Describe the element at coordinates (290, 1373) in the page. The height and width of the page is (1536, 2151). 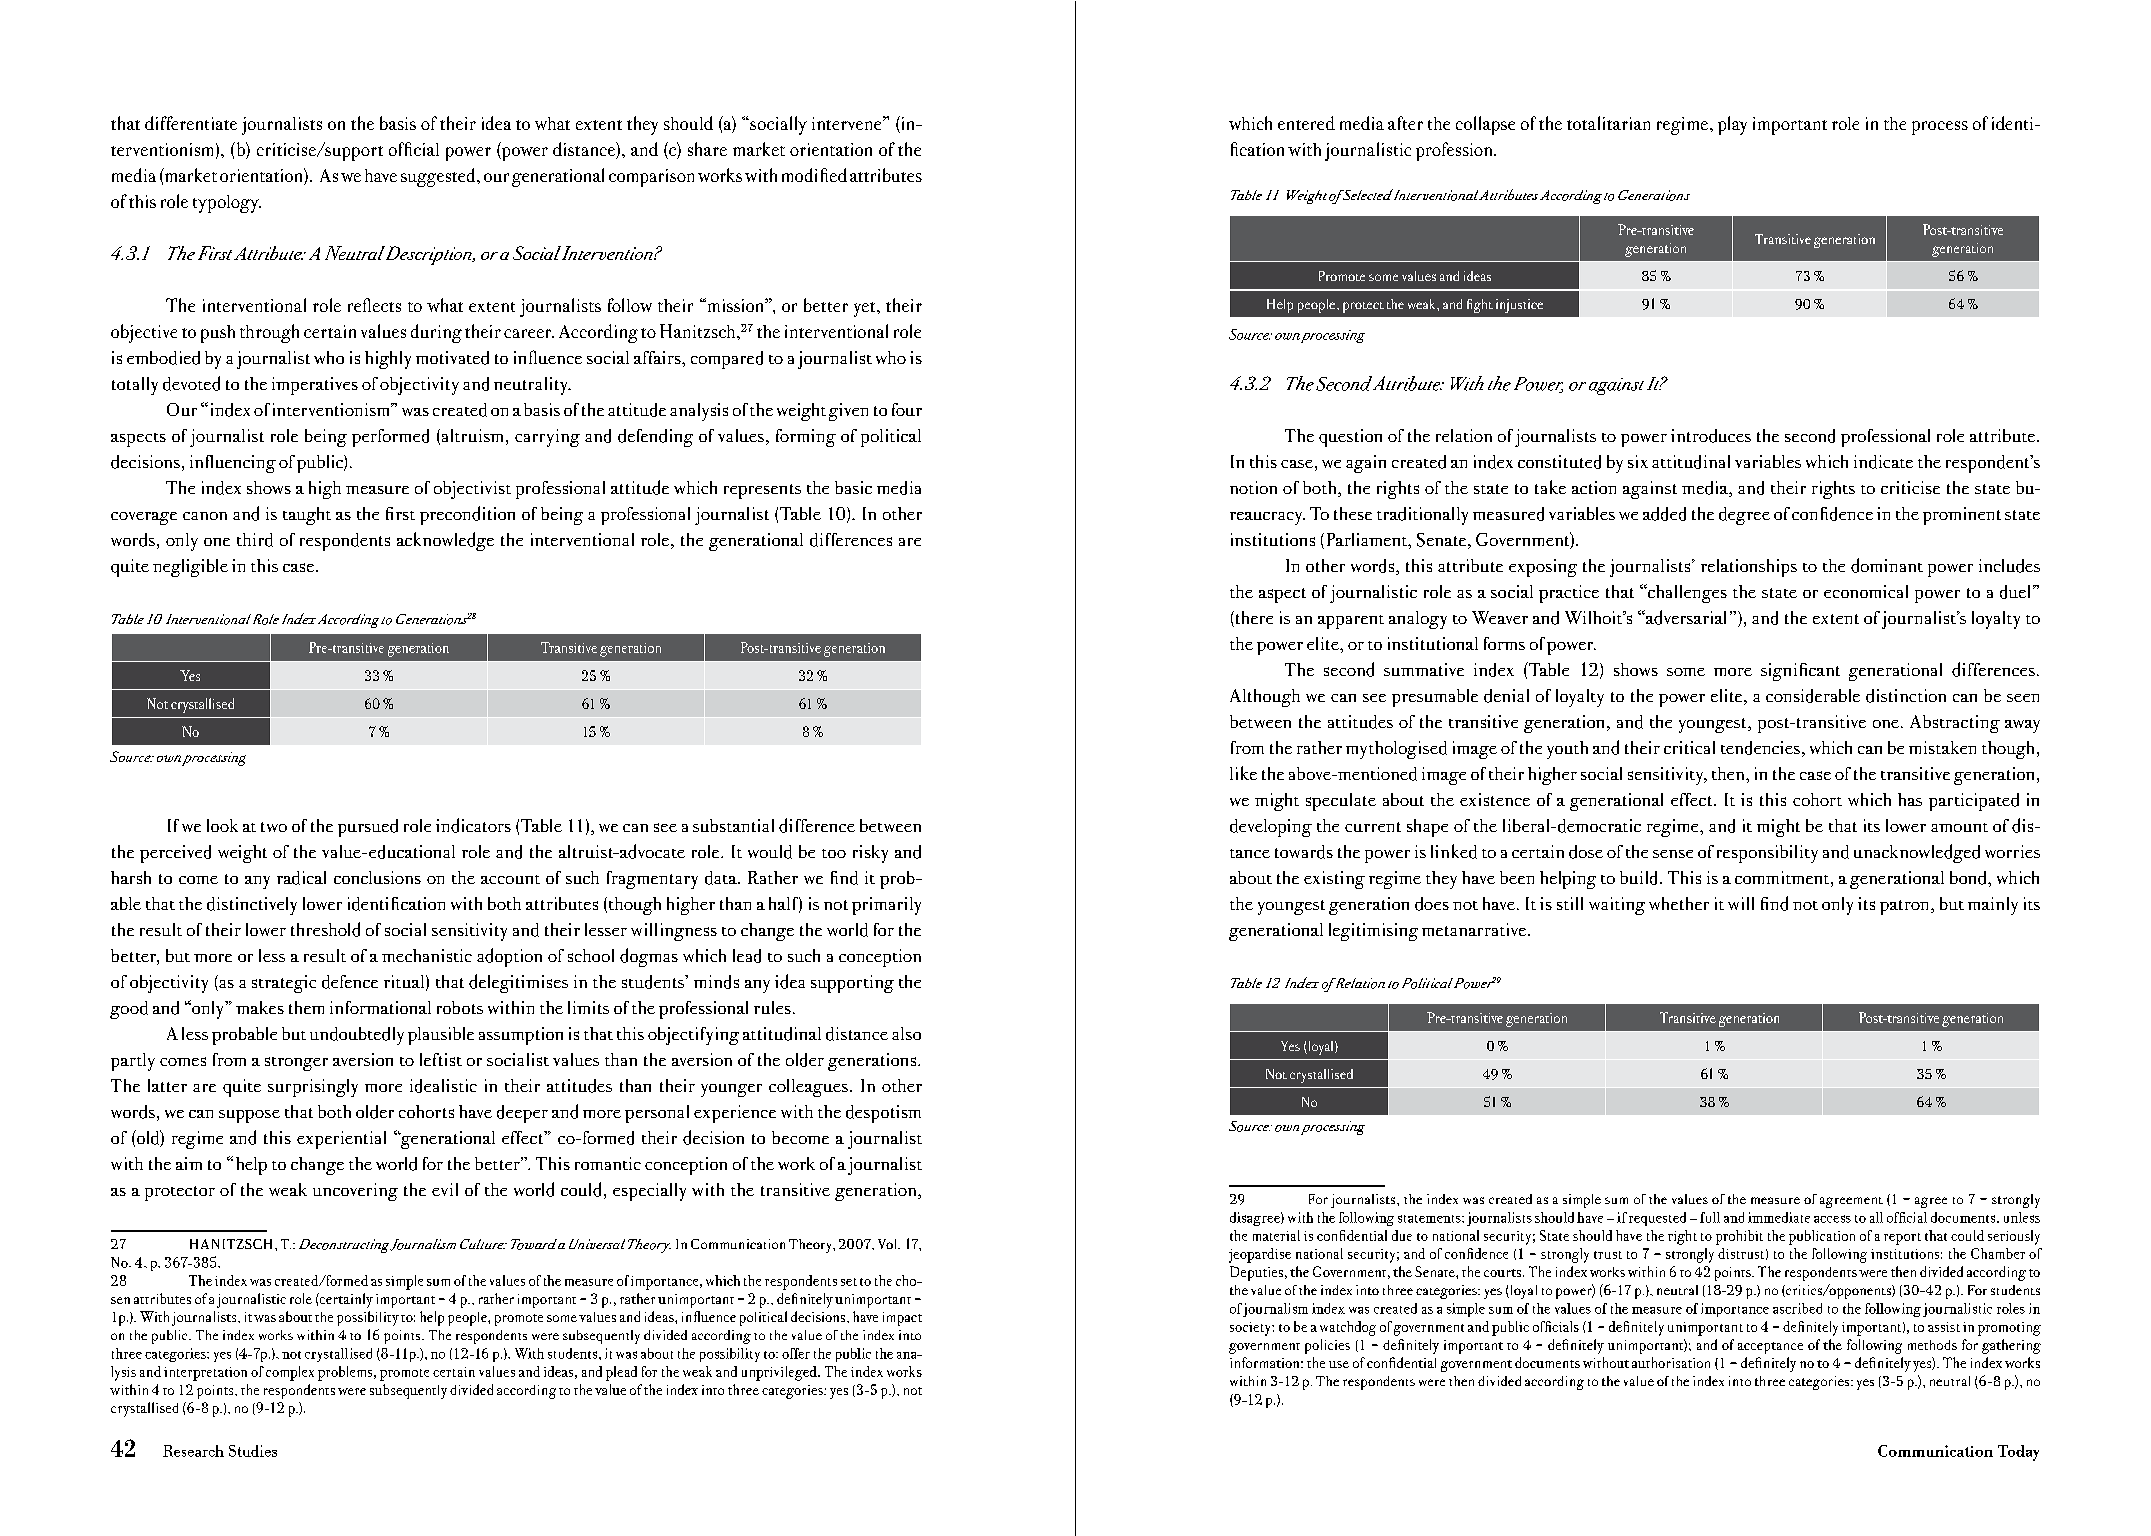
I see `complex` at that location.
